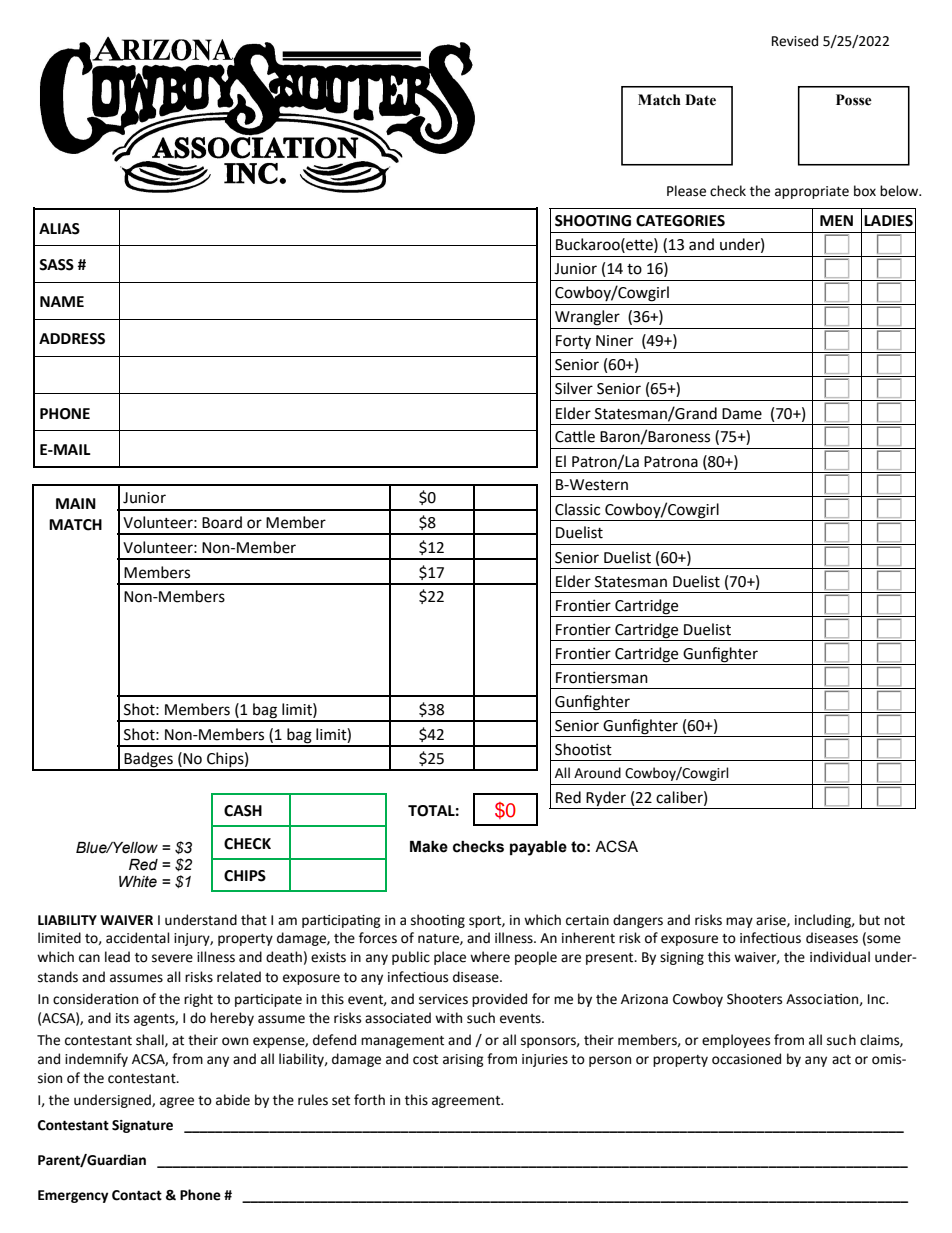 The width and height of the document is (952, 1233). I want to click on Contact, so click(137, 1195).
